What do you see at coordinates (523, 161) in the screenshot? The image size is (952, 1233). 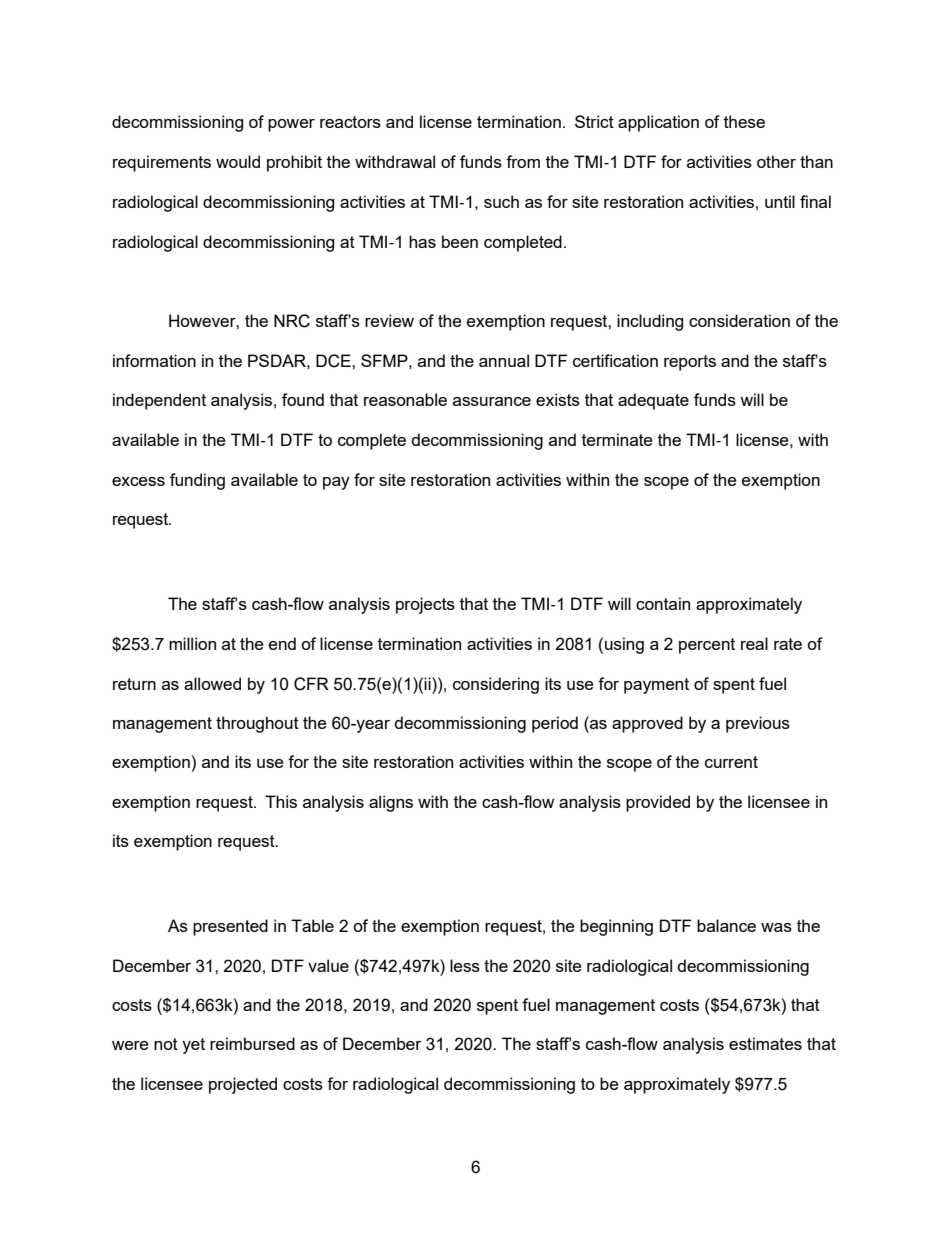 I see `from` at bounding box center [523, 161].
